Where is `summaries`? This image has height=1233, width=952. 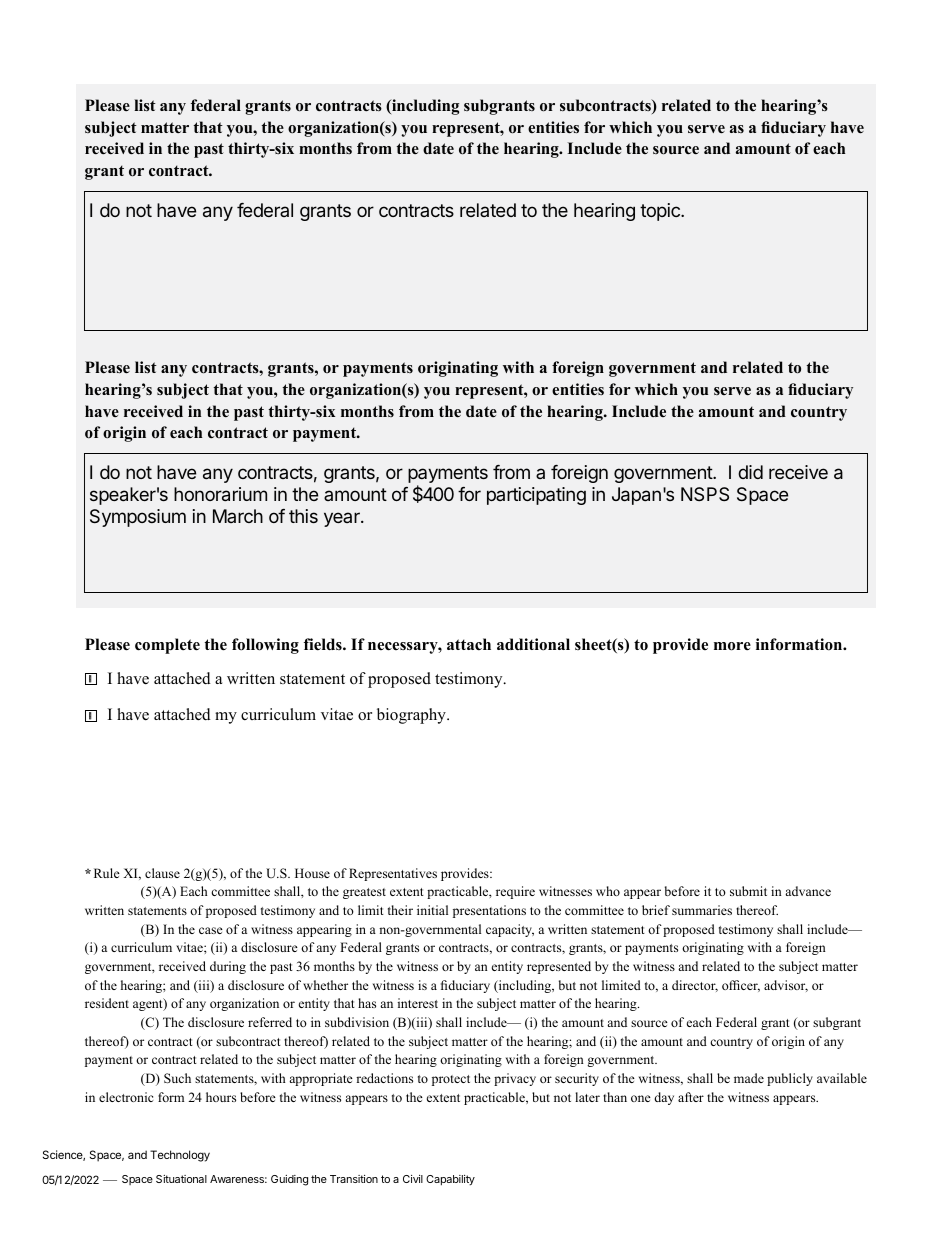
summaries is located at coordinates (702, 910).
